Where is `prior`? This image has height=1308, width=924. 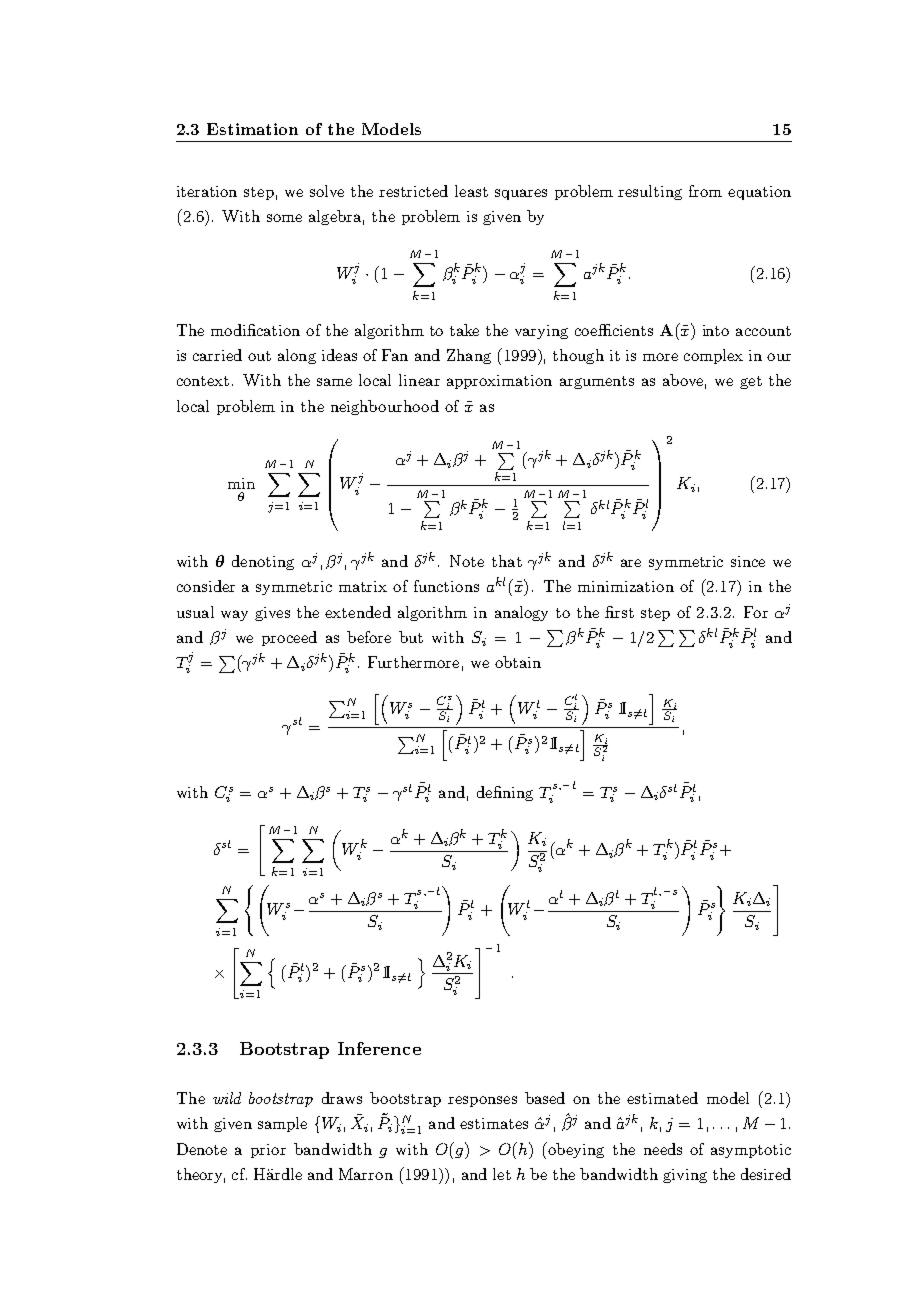 prior is located at coordinates (268, 1151).
